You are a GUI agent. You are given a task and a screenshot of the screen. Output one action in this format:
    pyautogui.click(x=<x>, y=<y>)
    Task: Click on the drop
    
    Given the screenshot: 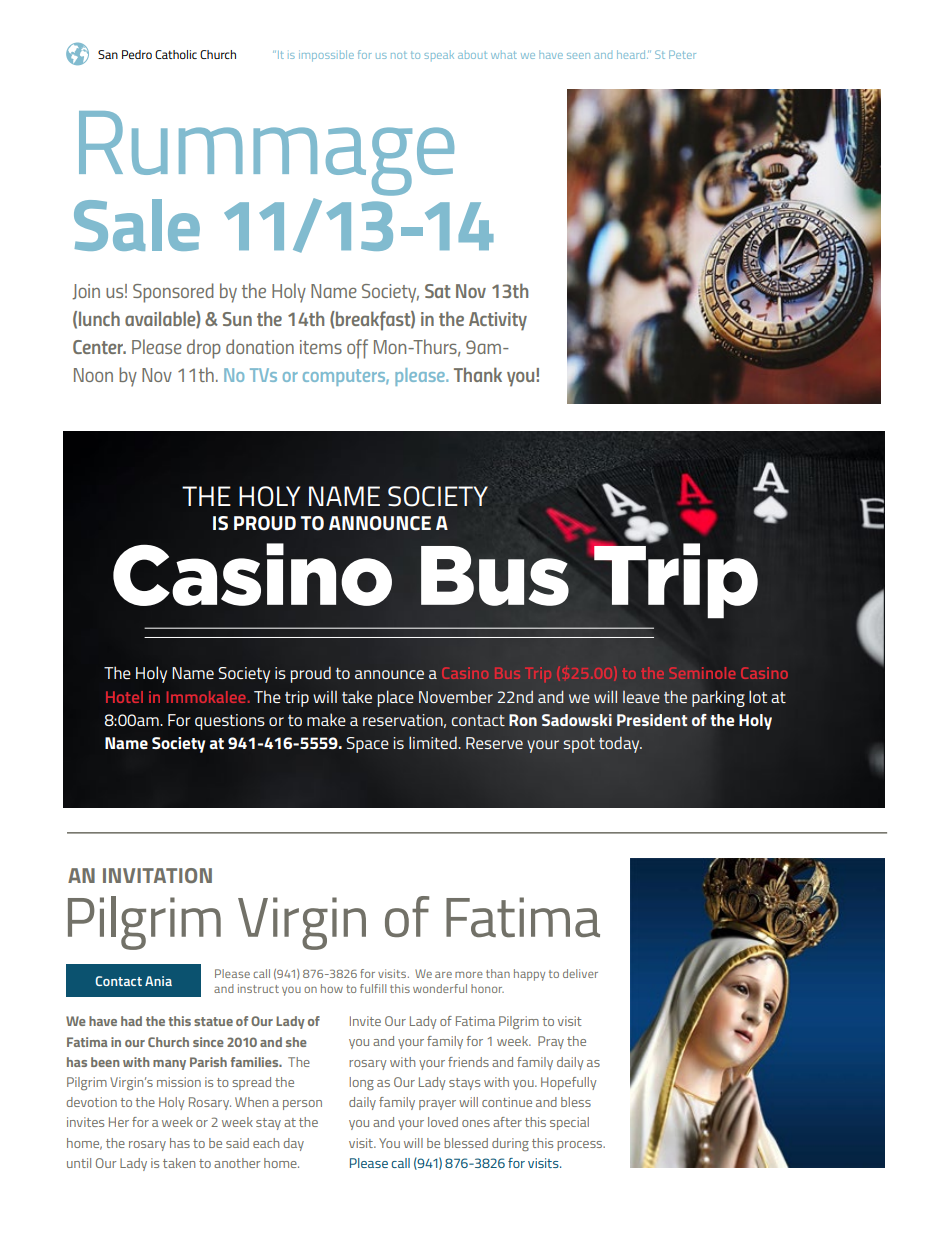 What is the action you would take?
    pyautogui.click(x=204, y=349)
